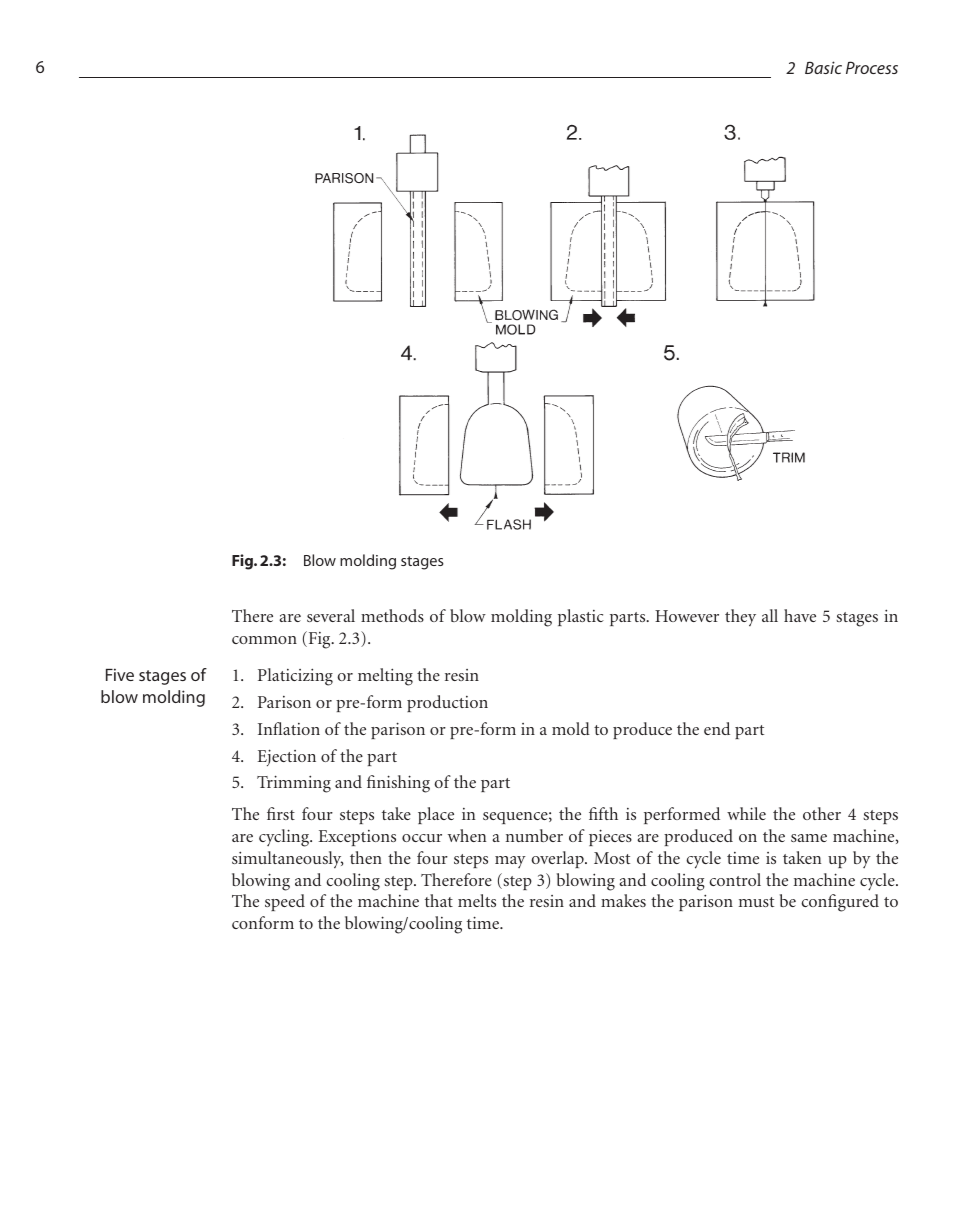  Describe the element at coordinates (770, 615) in the document. I see `all` at that location.
